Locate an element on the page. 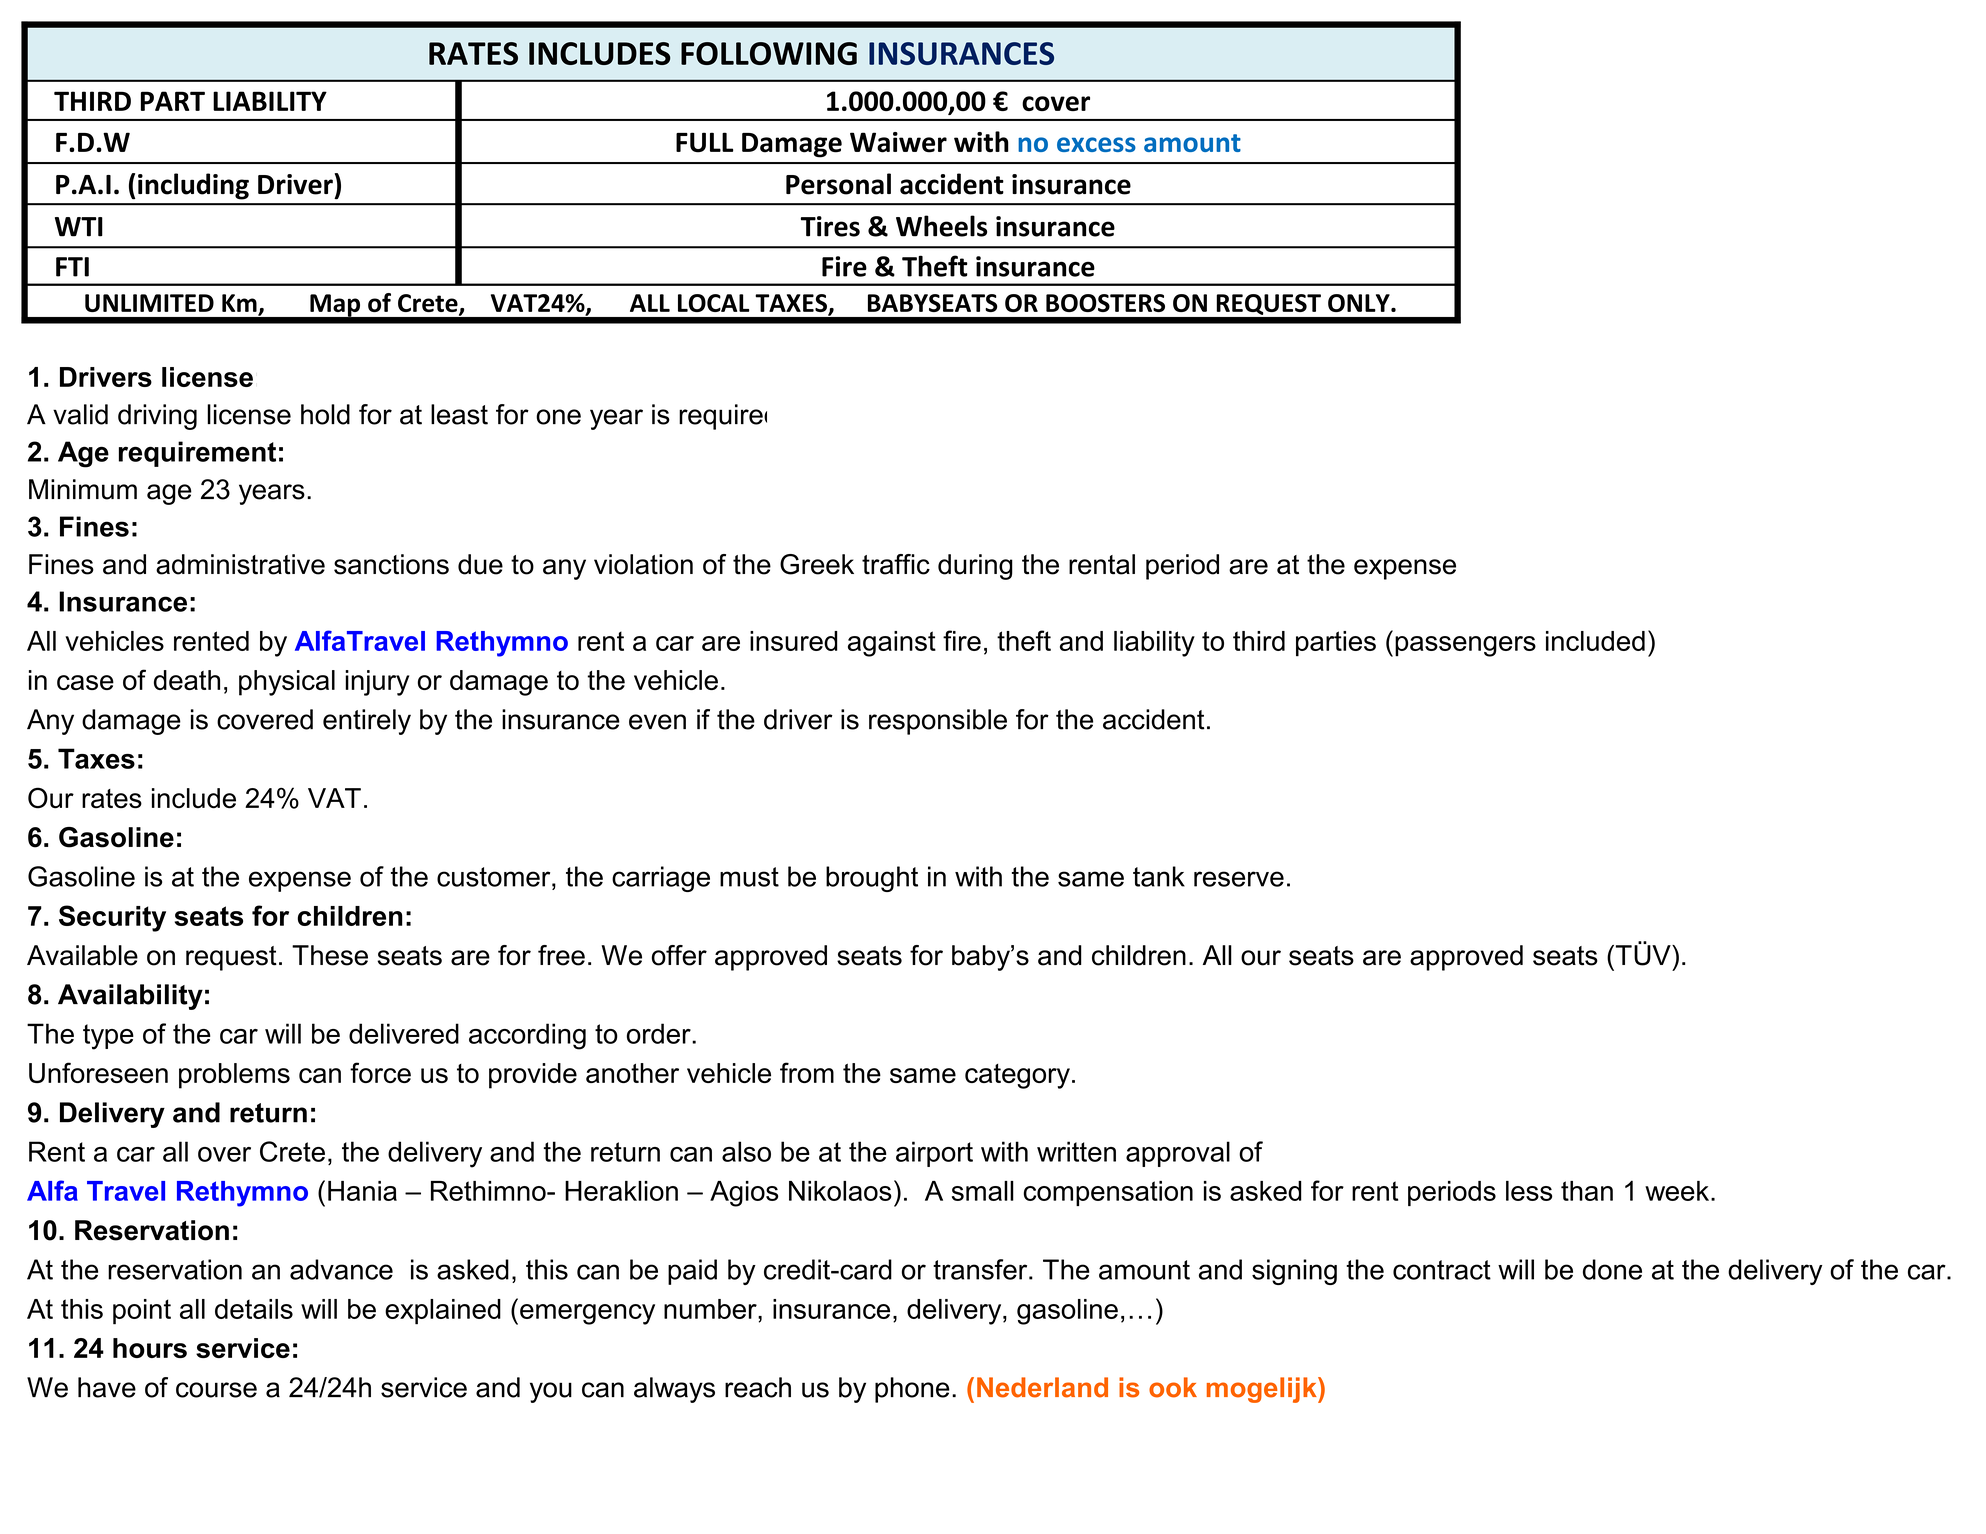 Image resolution: width=1986 pixels, height=1534 pixels. excess is located at coordinates (1096, 144).
